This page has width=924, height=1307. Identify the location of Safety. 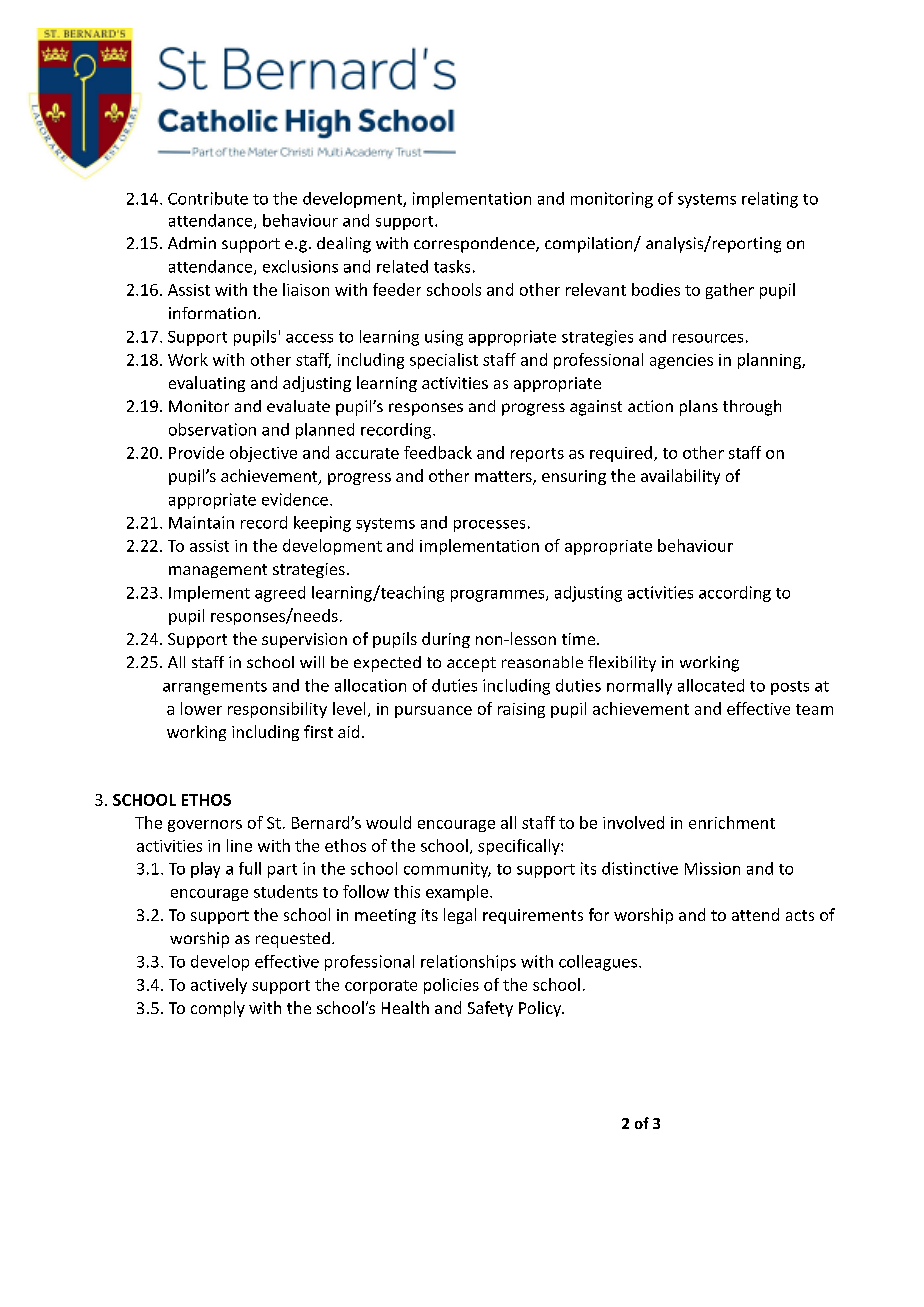
(490, 1009).
